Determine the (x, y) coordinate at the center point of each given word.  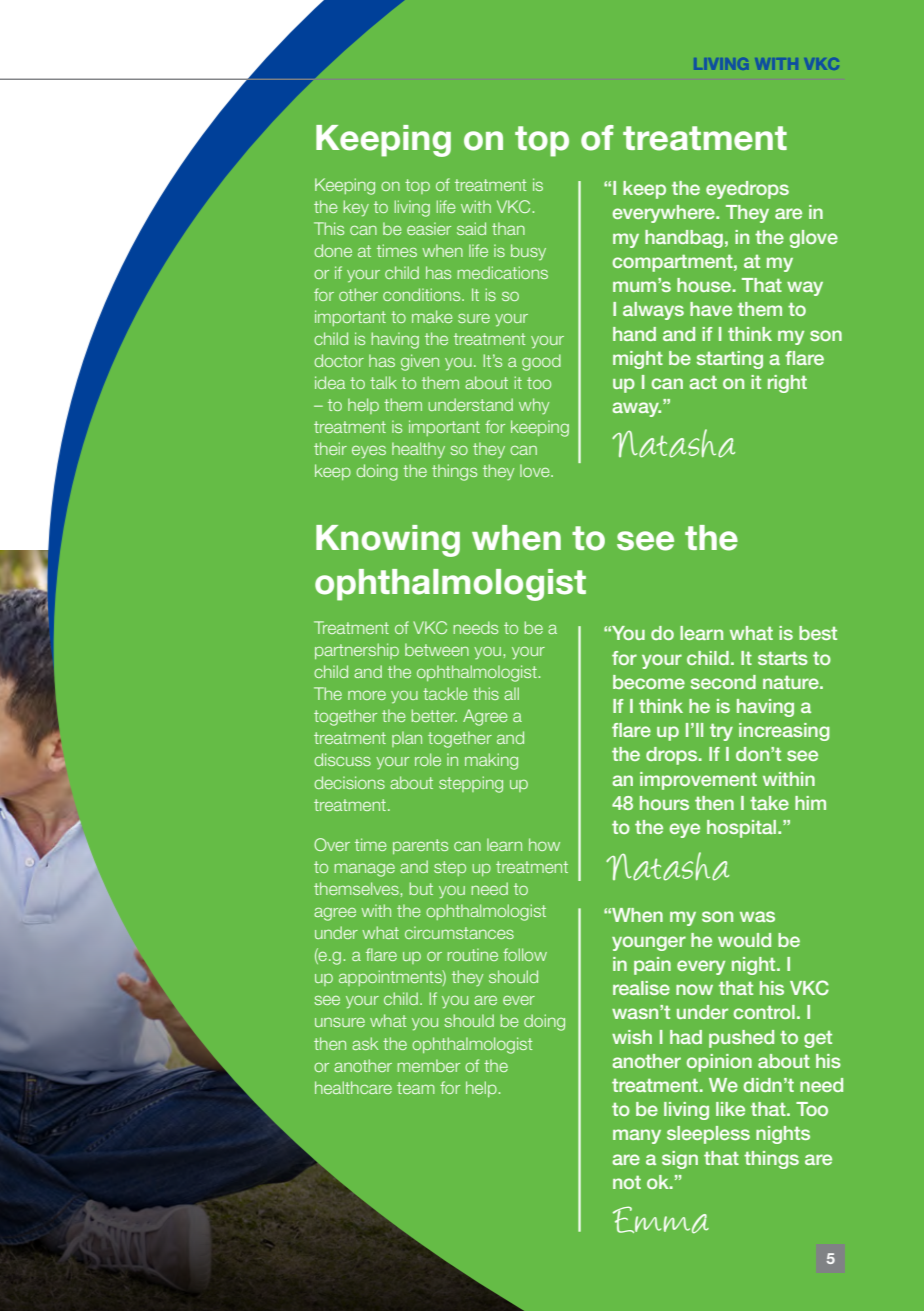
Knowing (388, 541)
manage (365, 870)
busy (528, 252)
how (544, 844)
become (649, 682)
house (705, 285)
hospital (743, 829)
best (818, 633)
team (415, 1088)
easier (429, 228)
